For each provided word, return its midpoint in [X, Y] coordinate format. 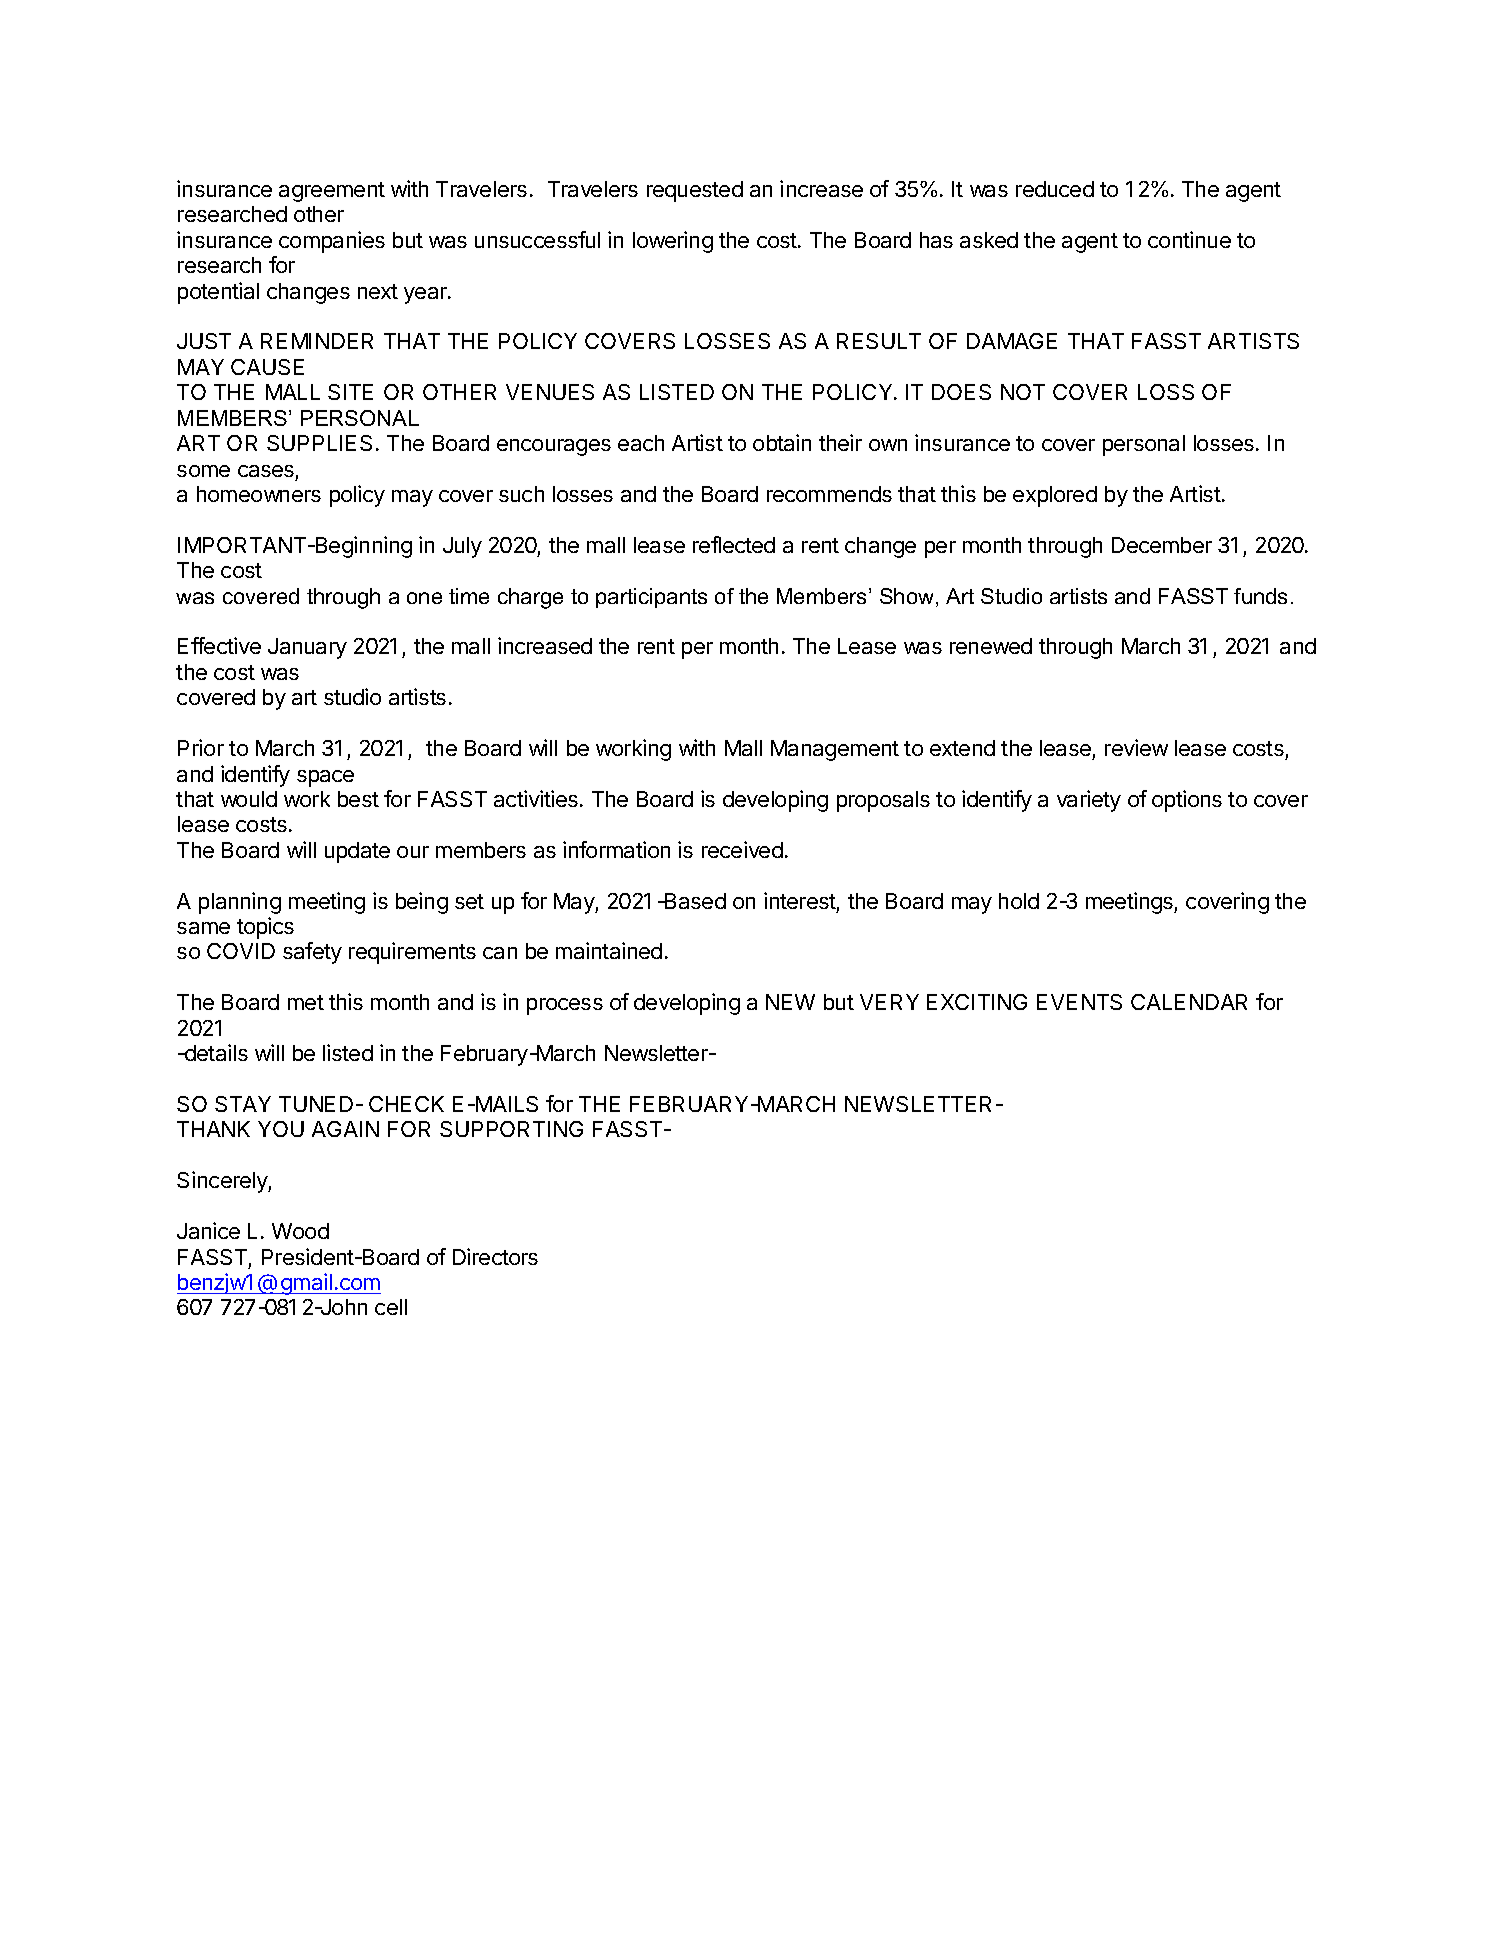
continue [1189, 239]
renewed [991, 646]
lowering [673, 242]
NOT [1023, 392]
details [215, 1052]
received [742, 849]
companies [332, 242]
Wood [300, 1231]
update [357, 852]
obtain [782, 442]
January [307, 648]
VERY [889, 1002]
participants [651, 598]
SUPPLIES [319, 443]
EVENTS [1079, 1002]
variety [1089, 801]
